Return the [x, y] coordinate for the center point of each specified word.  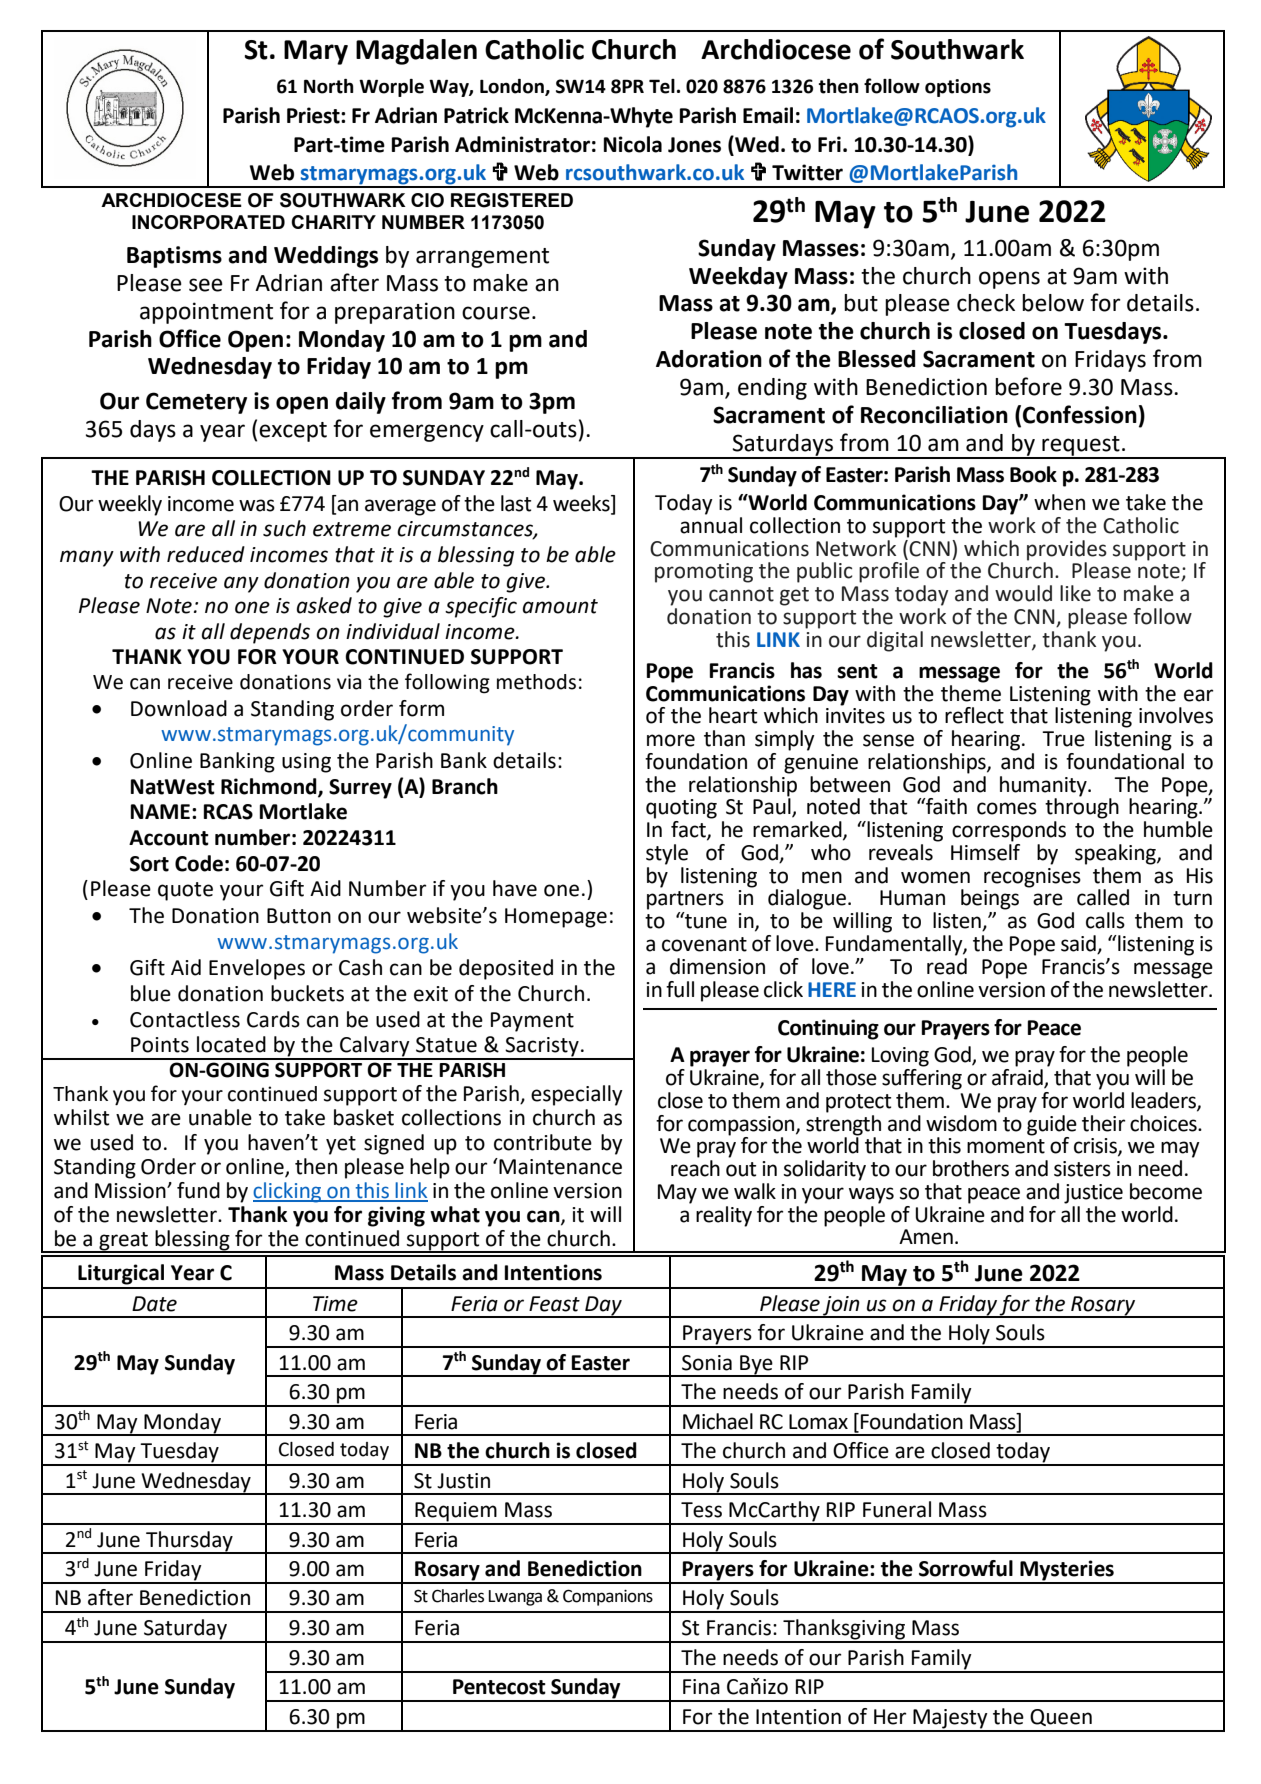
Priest [314, 115]
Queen [1061, 1717]
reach [695, 1168]
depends [270, 633]
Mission [131, 1191]
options [958, 88]
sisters [1082, 1169]
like [1075, 593]
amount [560, 606]
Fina [701, 1687]
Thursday [189, 1542]
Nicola [633, 144]
